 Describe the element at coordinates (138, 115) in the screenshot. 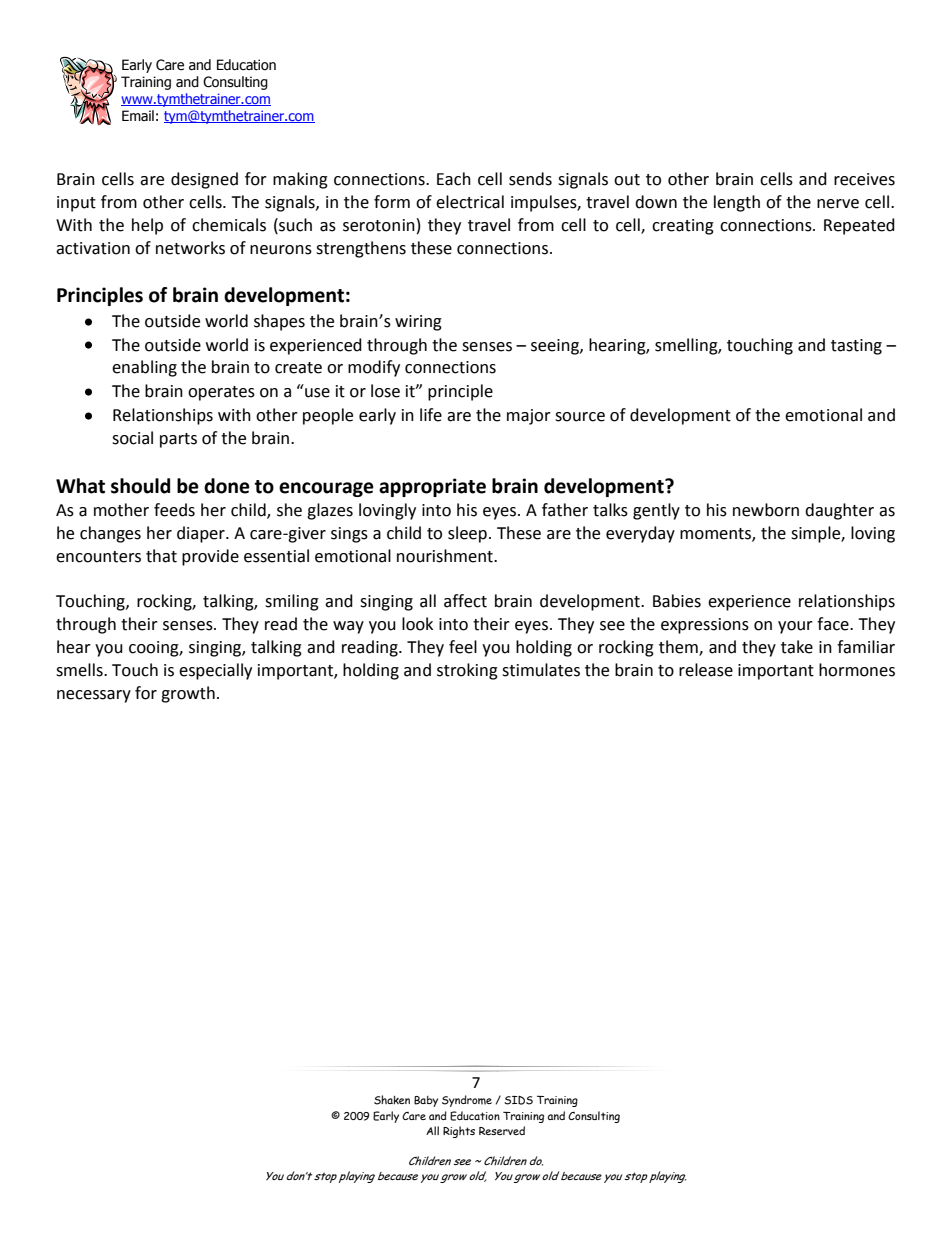

I see `Email` at that location.
